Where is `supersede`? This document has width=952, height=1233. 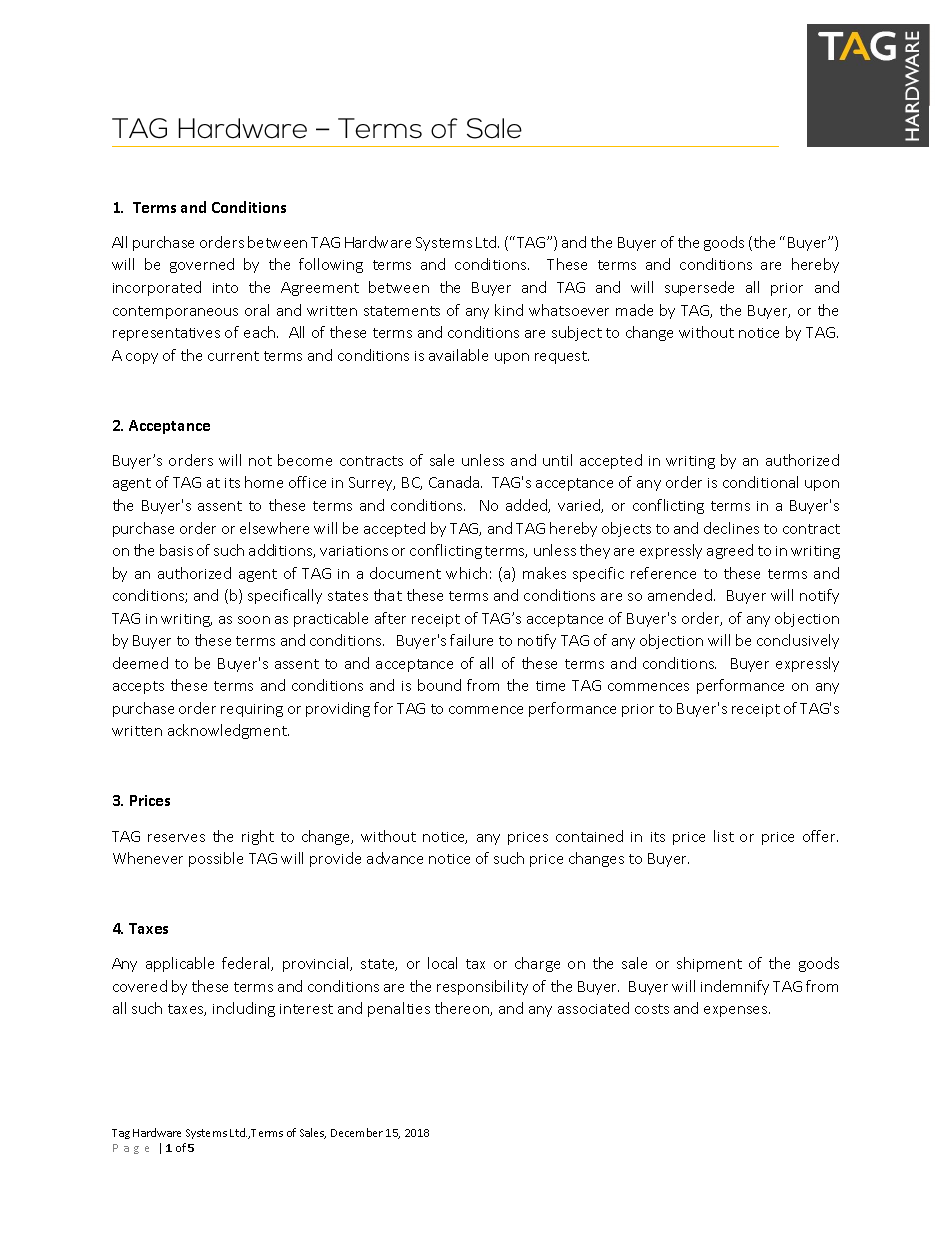 supersede is located at coordinates (699, 288).
